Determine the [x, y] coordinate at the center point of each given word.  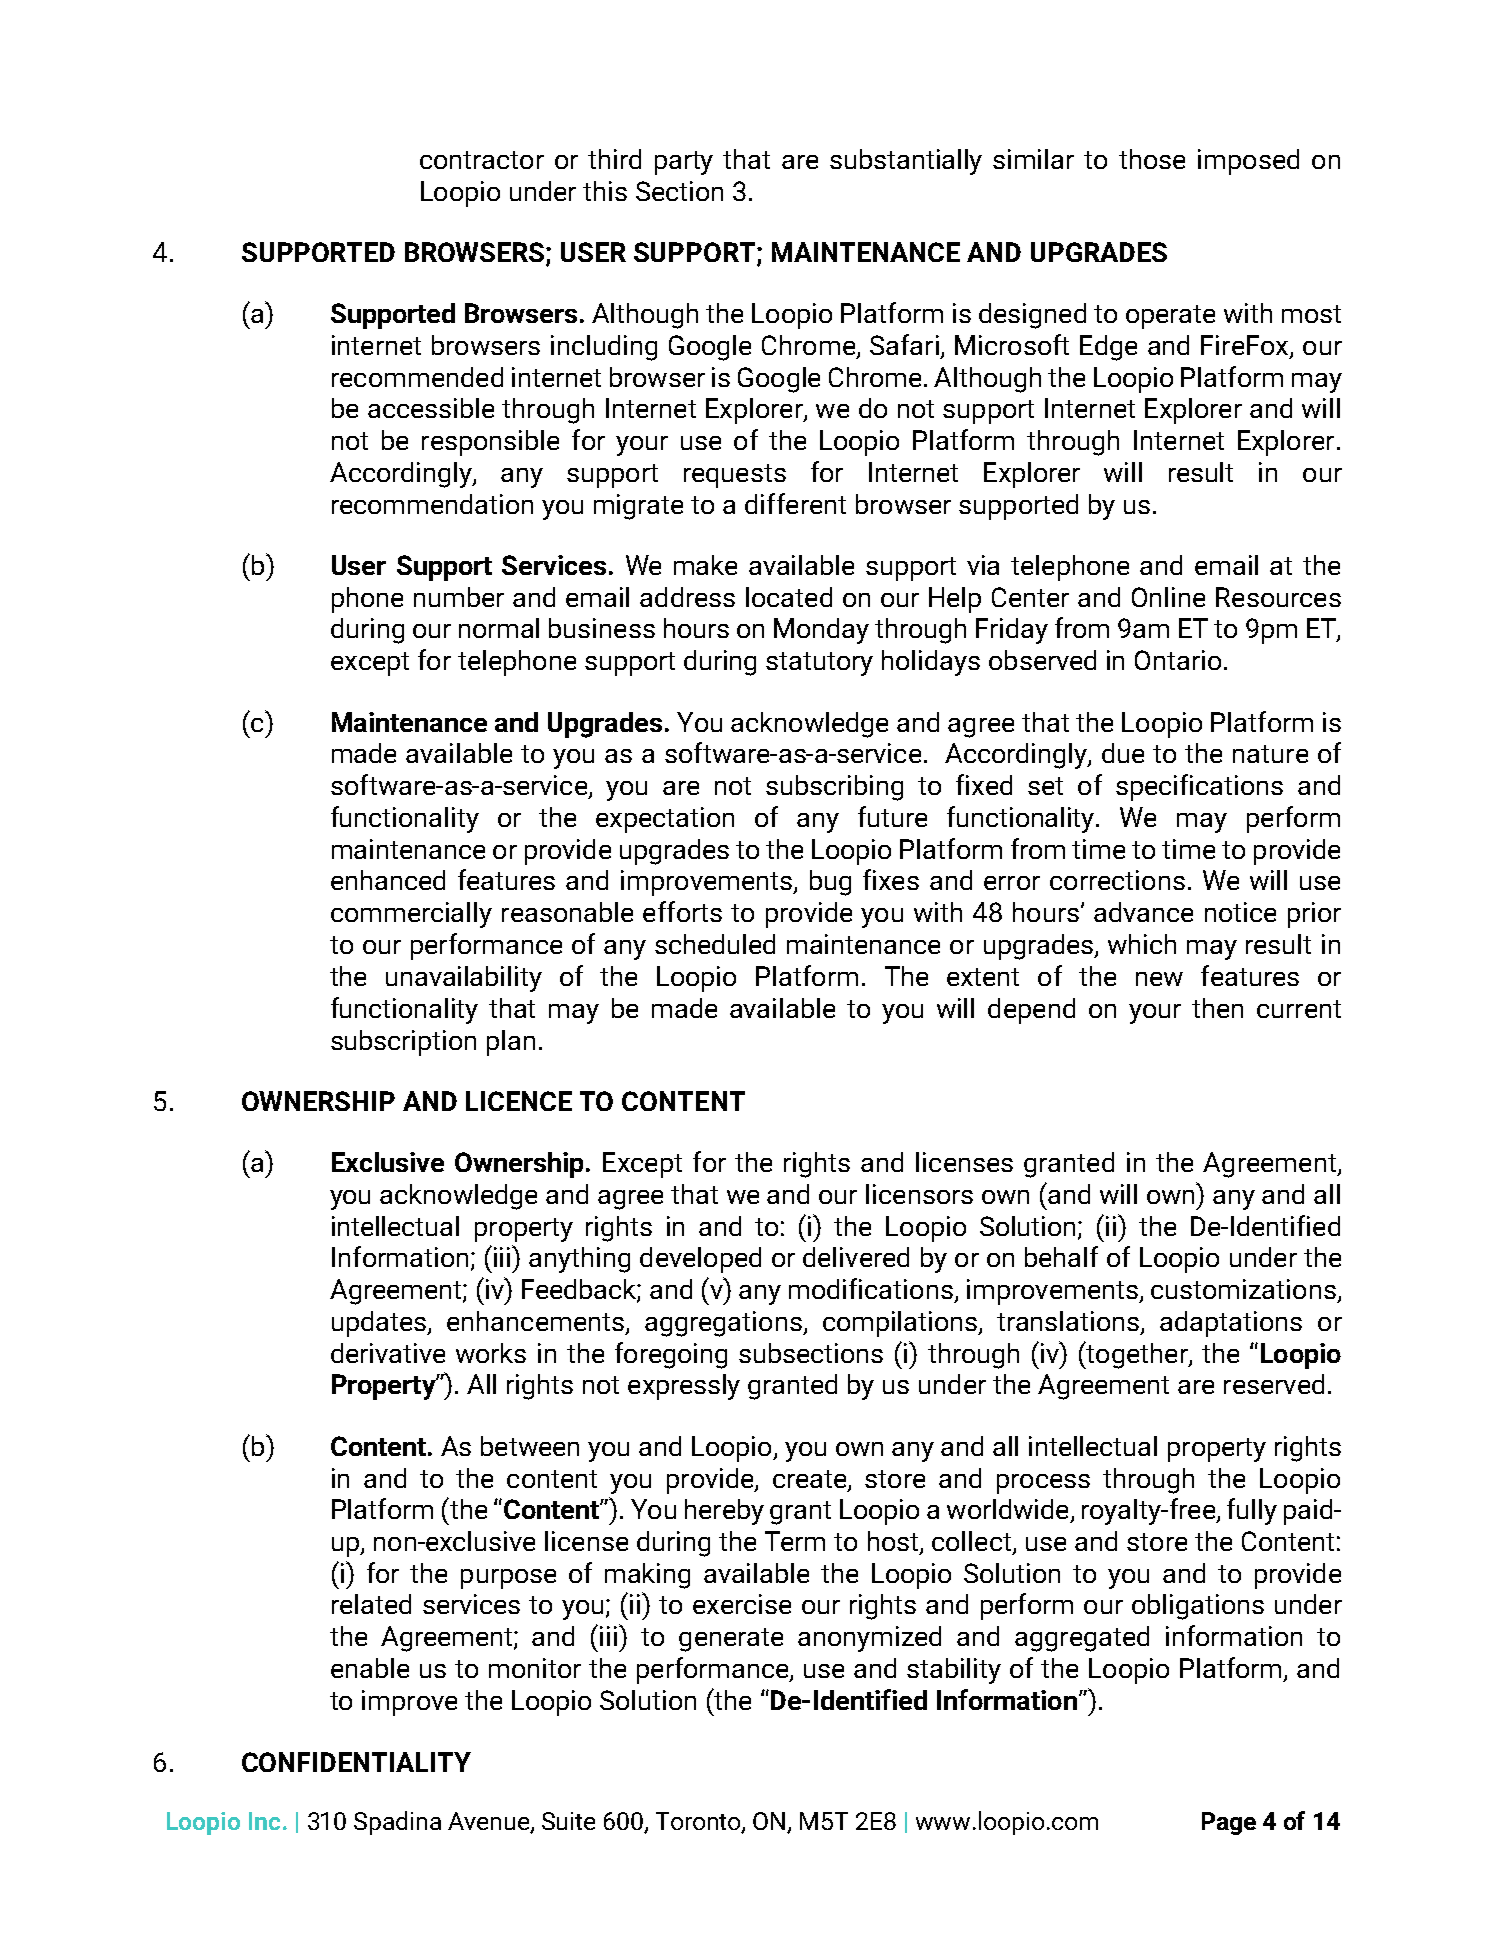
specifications [1199, 787]
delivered [856, 1257]
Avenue [490, 1822]
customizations [1243, 1289]
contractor [482, 160]
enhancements [535, 1321]
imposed [1248, 162]
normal [499, 628]
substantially [906, 162]
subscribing [834, 788]
